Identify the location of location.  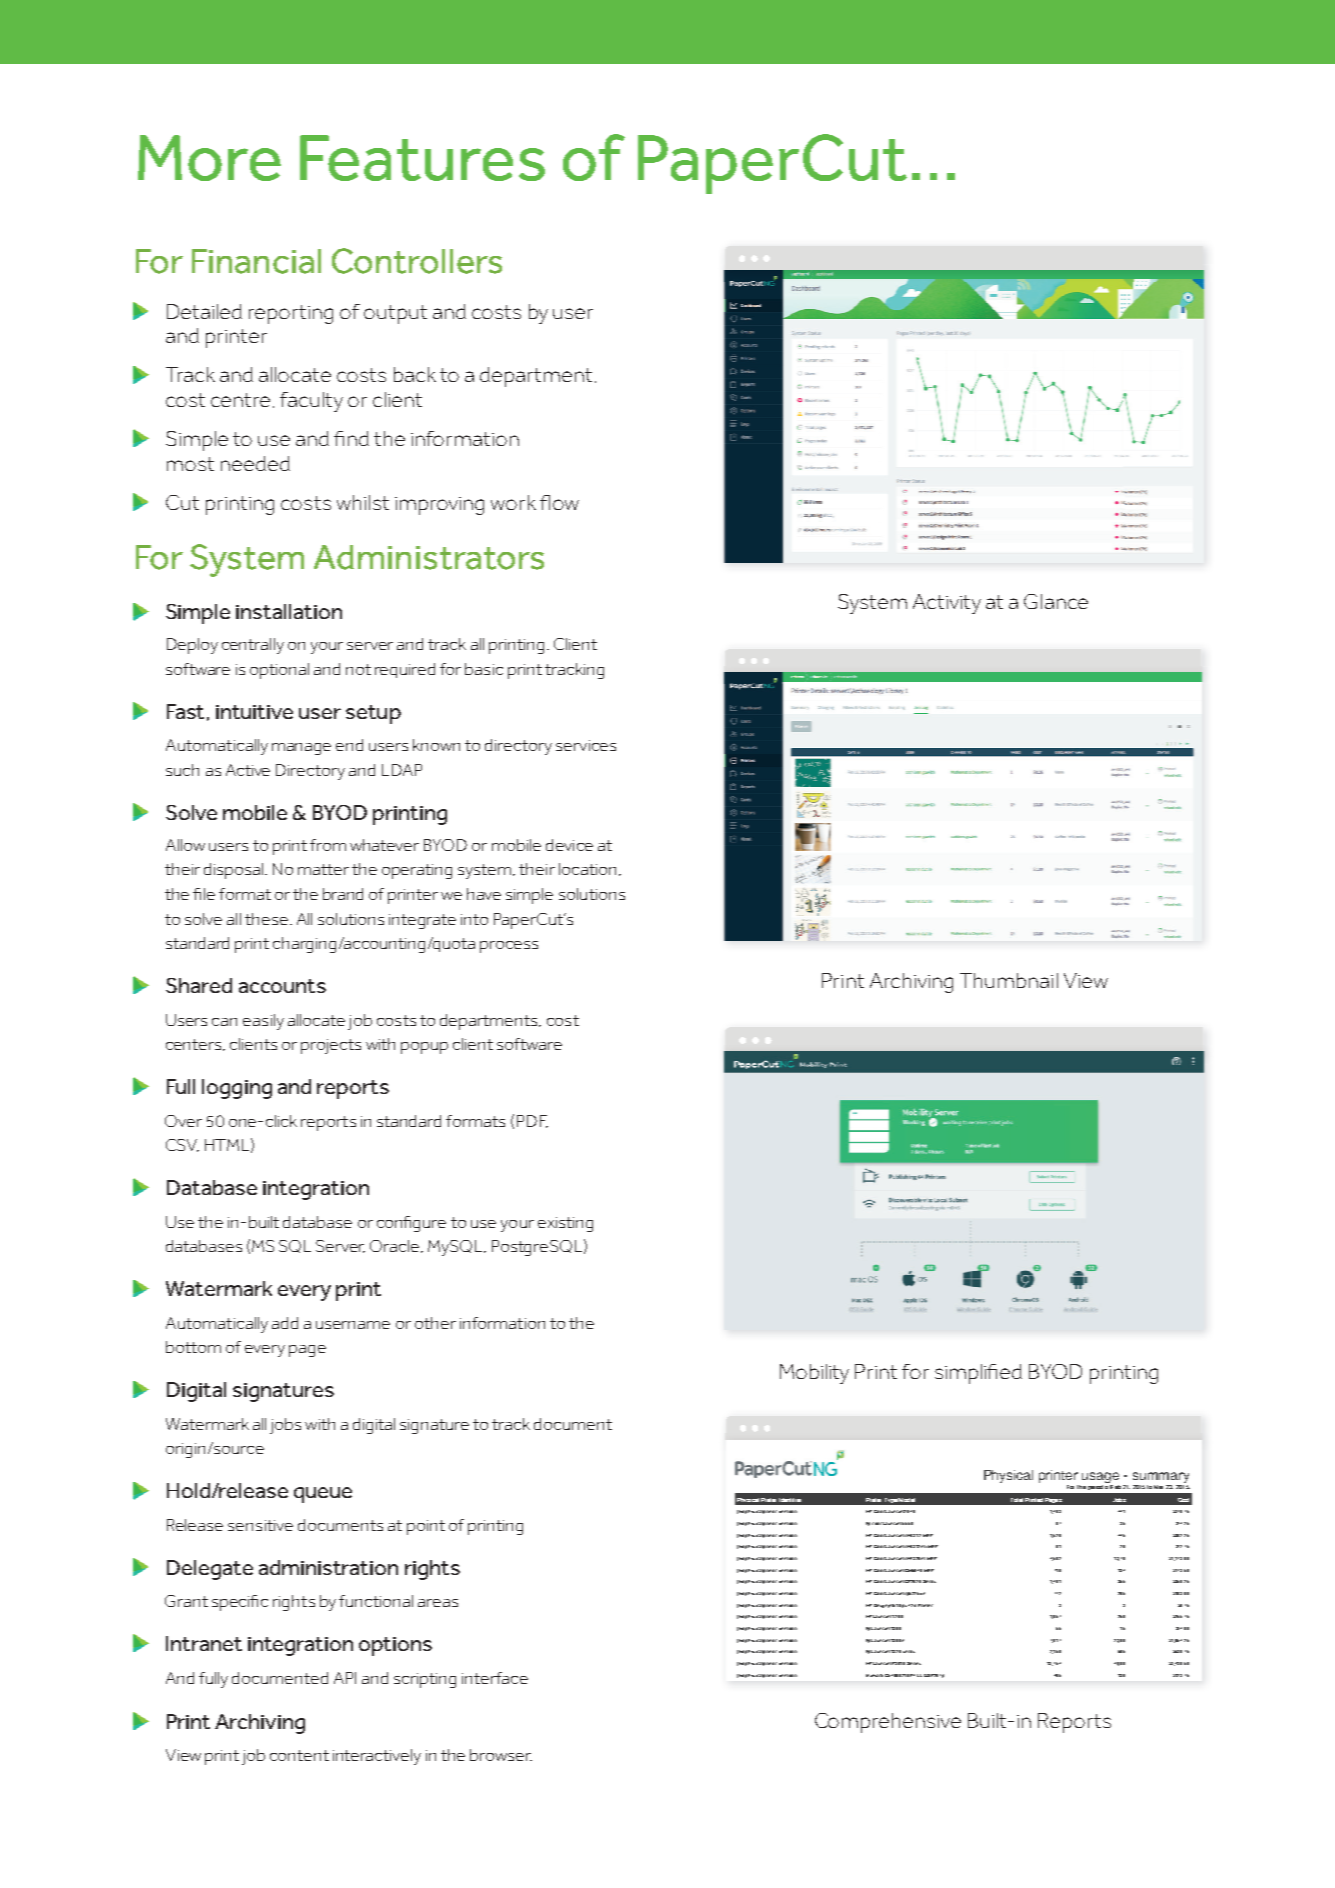
(589, 869).
